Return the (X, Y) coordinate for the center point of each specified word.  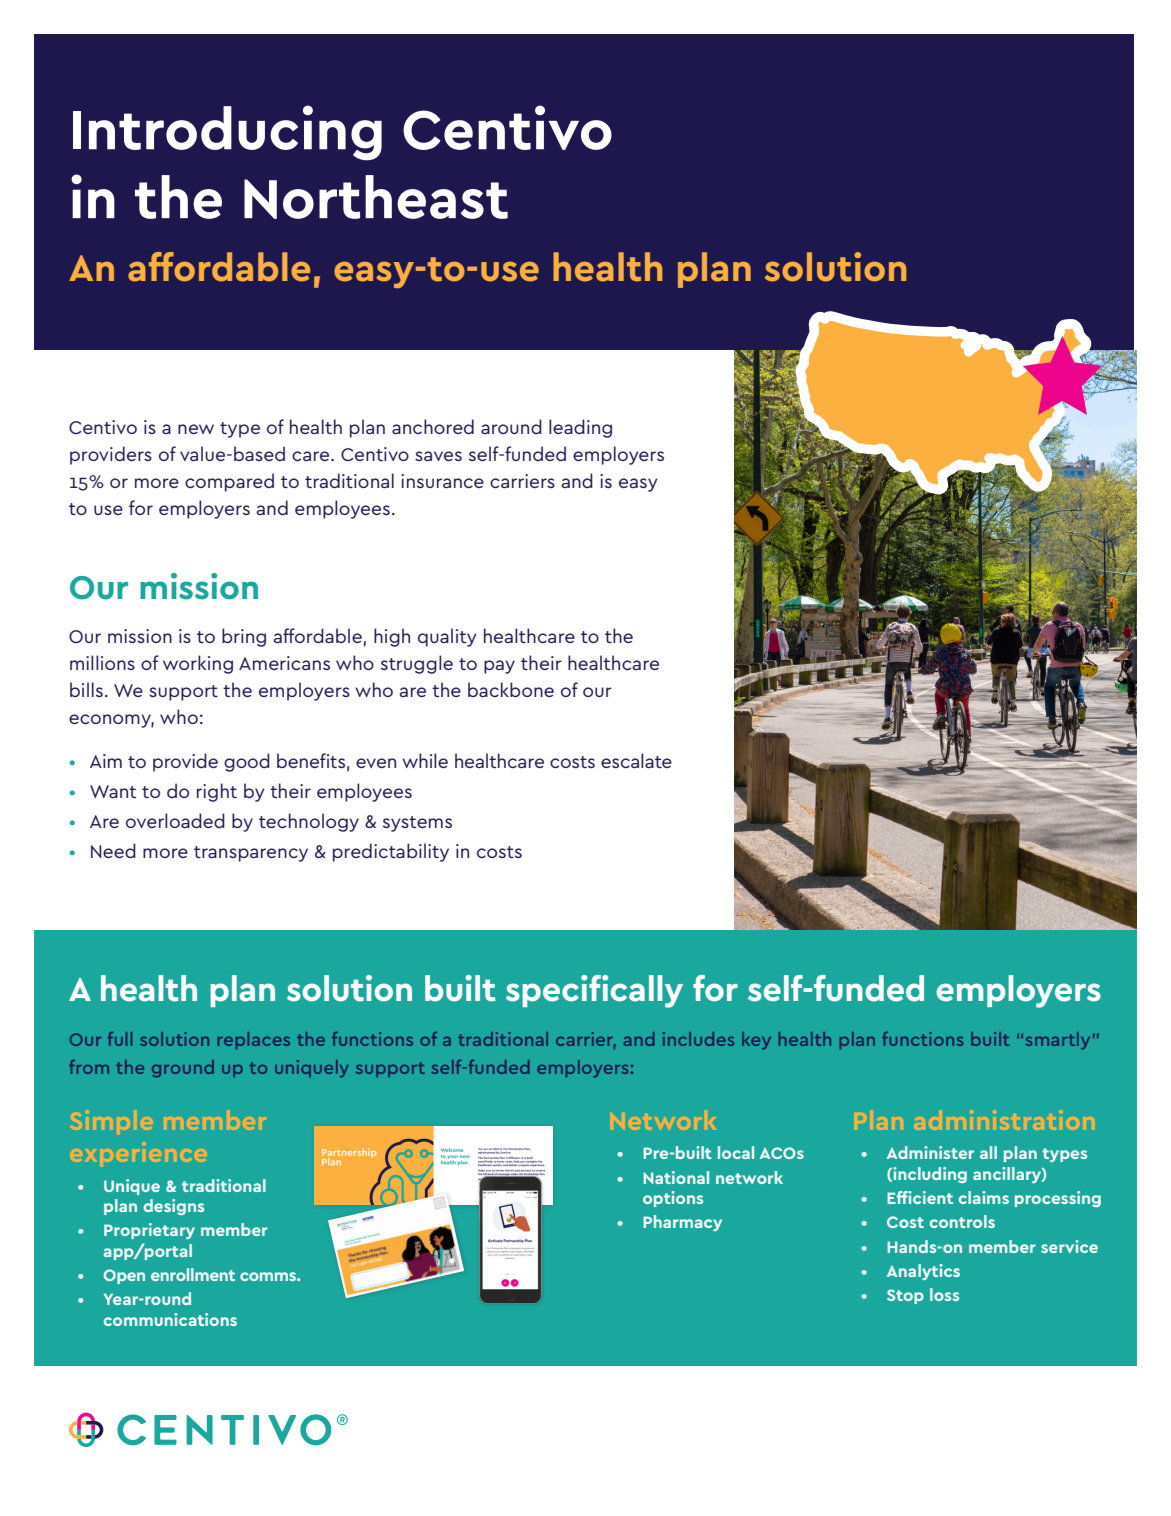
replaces (254, 1040)
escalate (636, 760)
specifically (594, 991)
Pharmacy (682, 1223)
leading (580, 428)
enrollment (193, 1274)
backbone (511, 689)
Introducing (227, 133)
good (247, 762)
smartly (1058, 1040)
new (196, 429)
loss (944, 1294)
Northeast (376, 197)
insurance (442, 481)
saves (438, 456)
